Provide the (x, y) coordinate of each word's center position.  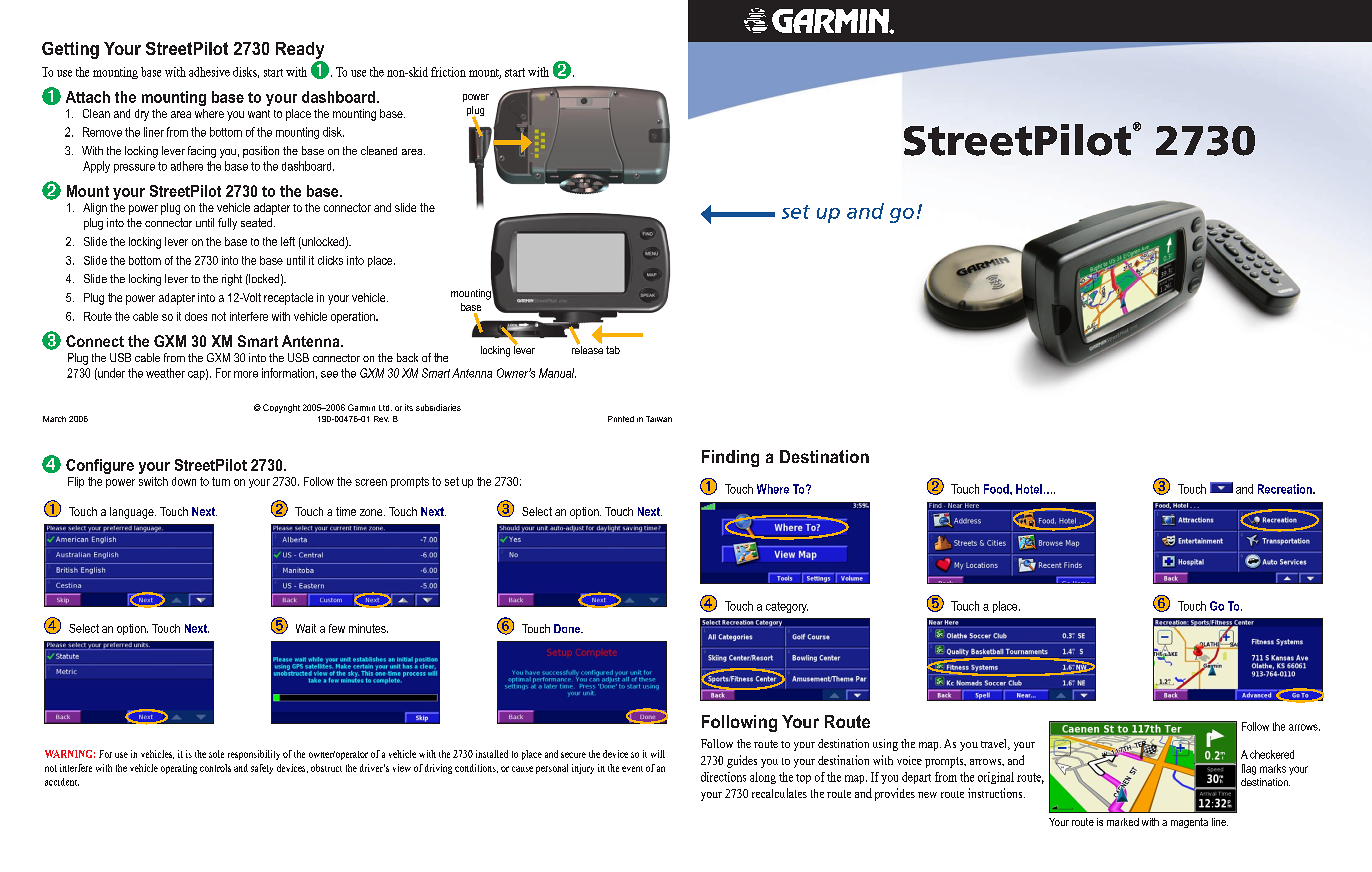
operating (179, 769)
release (587, 348)
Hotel (1029, 489)
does (196, 316)
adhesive (209, 72)
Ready (300, 50)
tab (613, 350)
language (133, 513)
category (787, 607)
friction (448, 72)
